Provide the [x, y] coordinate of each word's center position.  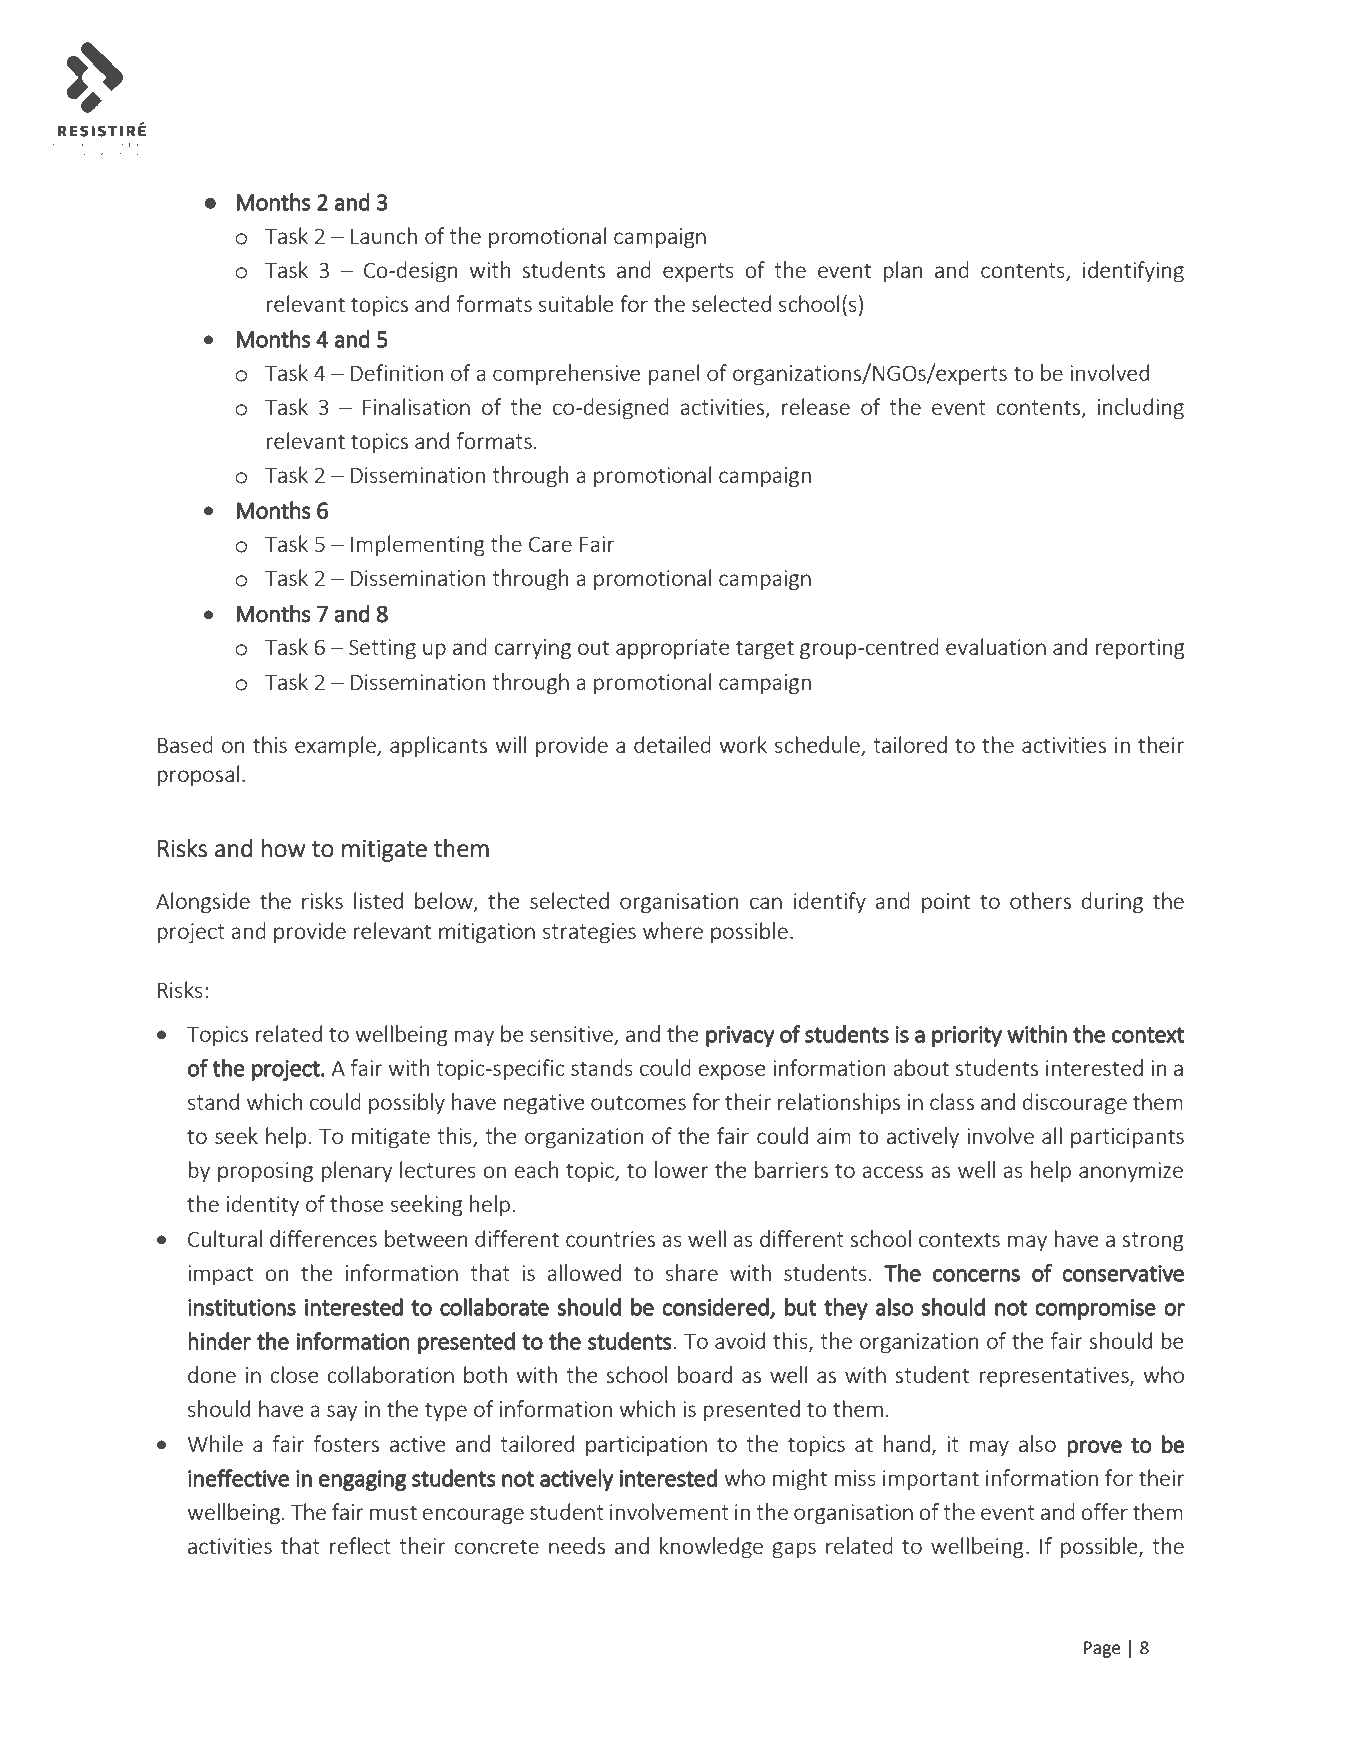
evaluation [996, 646]
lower [682, 1169]
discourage [1075, 1103]
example [336, 746]
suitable [576, 303]
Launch [384, 235]
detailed [672, 744]
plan [903, 271]
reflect [360, 1545]
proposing [265, 1172]
